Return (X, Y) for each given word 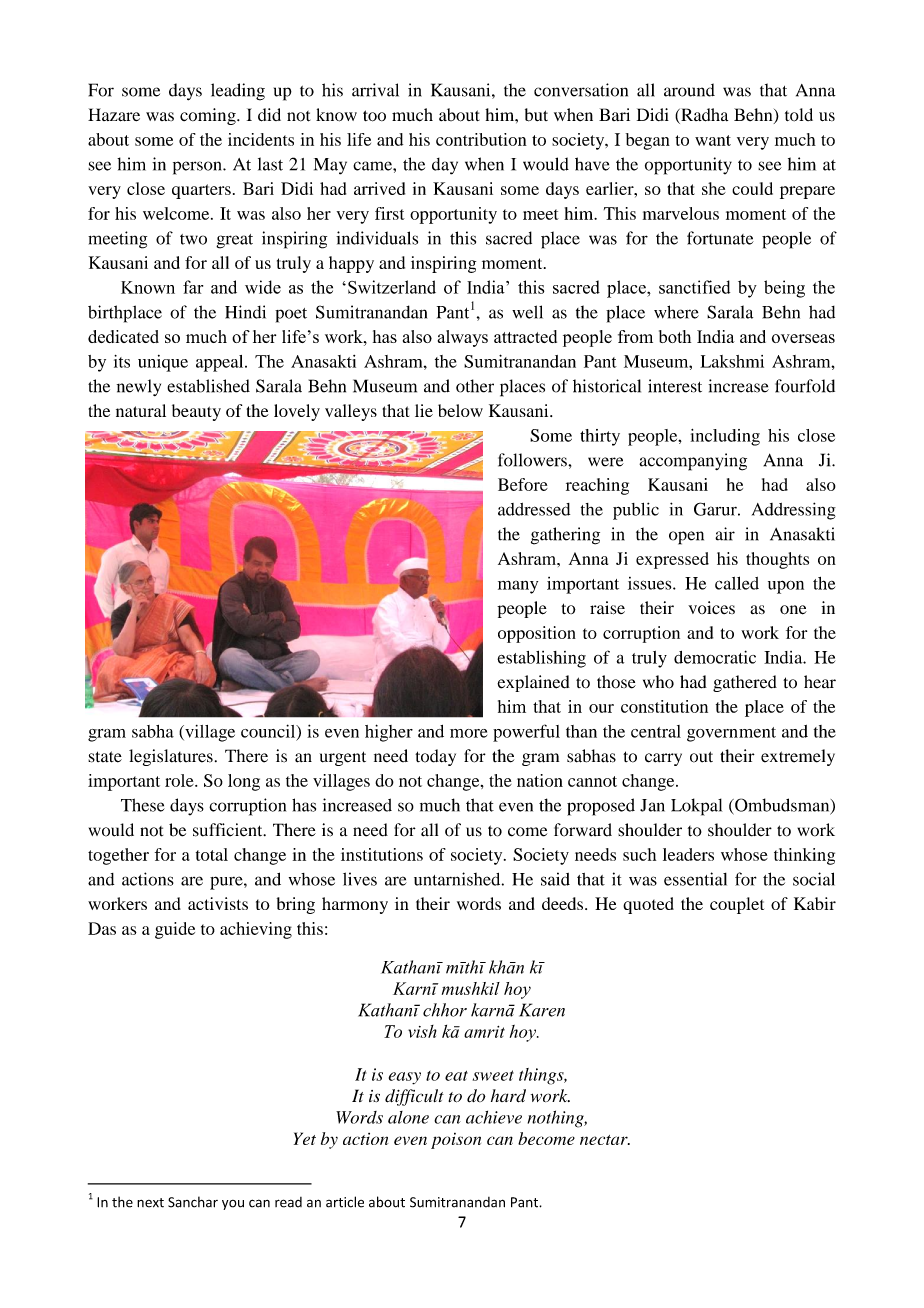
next (150, 1203)
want (713, 140)
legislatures (171, 757)
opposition (537, 634)
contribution (481, 139)
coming (209, 116)
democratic (715, 657)
